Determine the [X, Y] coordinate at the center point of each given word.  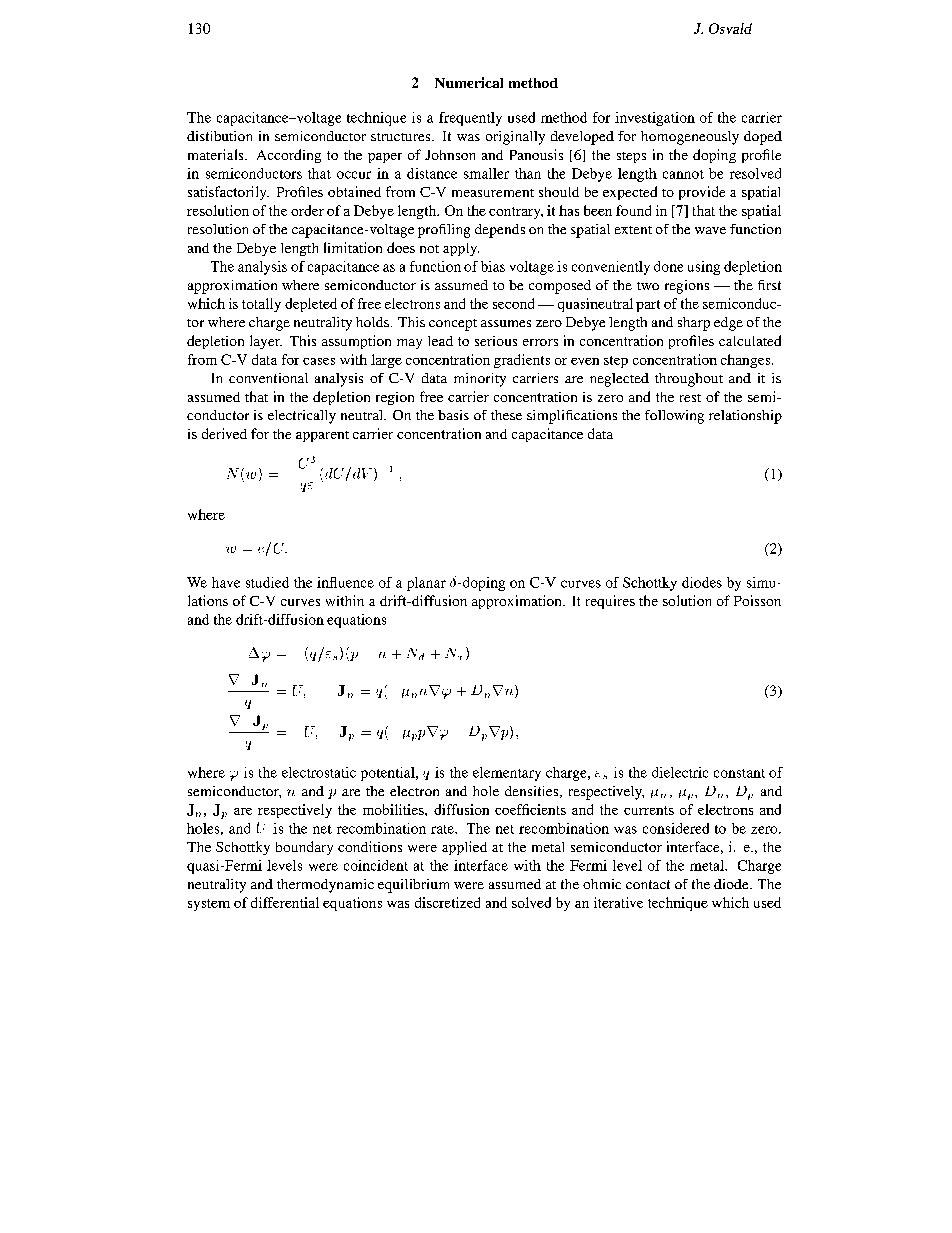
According [289, 156]
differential [285, 902]
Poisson [757, 600]
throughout [689, 380]
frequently [470, 119]
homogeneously [690, 138]
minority [480, 380]
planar [426, 584]
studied [267, 582]
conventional [268, 378]
